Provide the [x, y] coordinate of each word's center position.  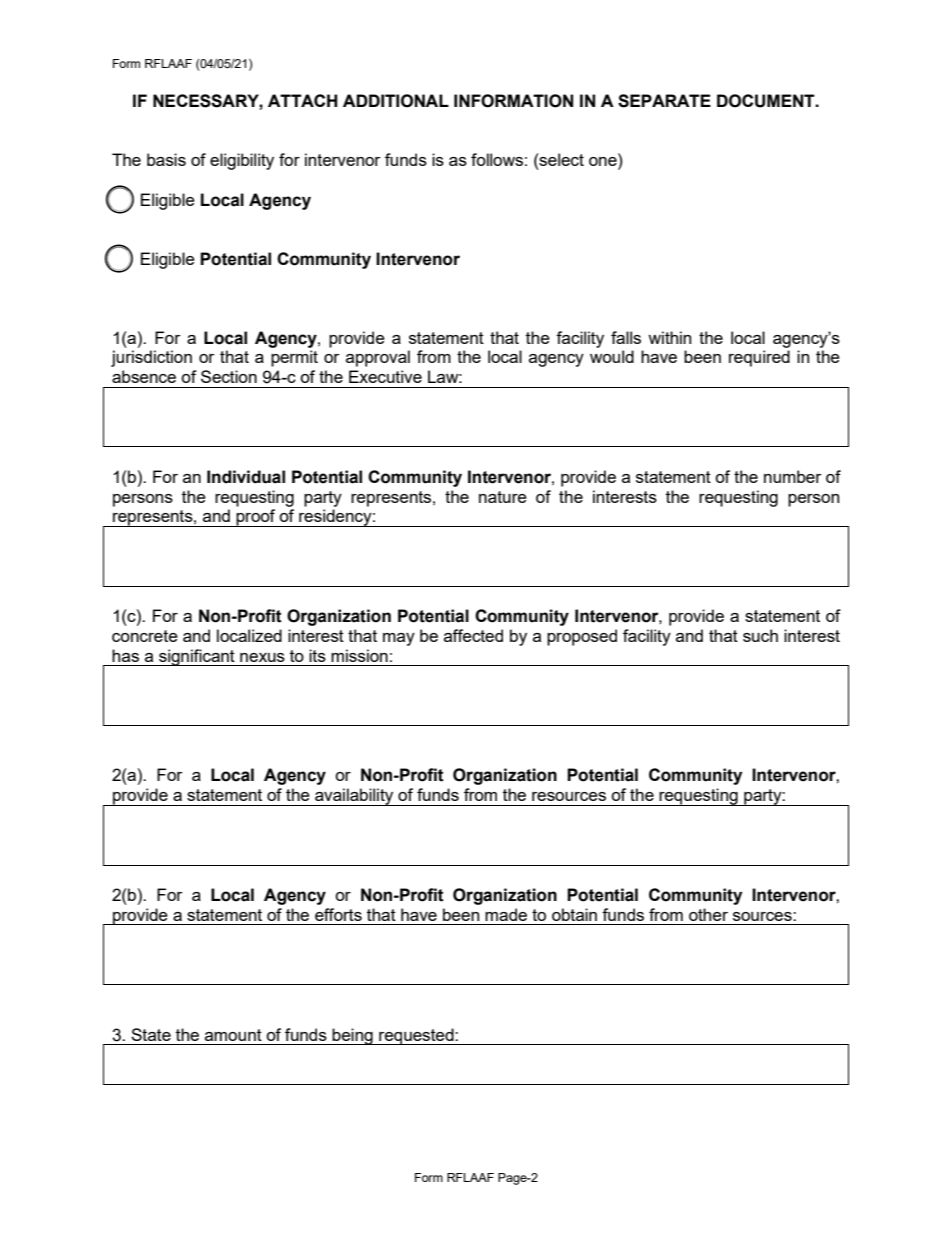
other [708, 914]
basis [166, 159]
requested [416, 1036]
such [760, 635]
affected [473, 635]
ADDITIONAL [396, 101]
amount [233, 1035]
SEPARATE [664, 101]
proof [256, 518]
